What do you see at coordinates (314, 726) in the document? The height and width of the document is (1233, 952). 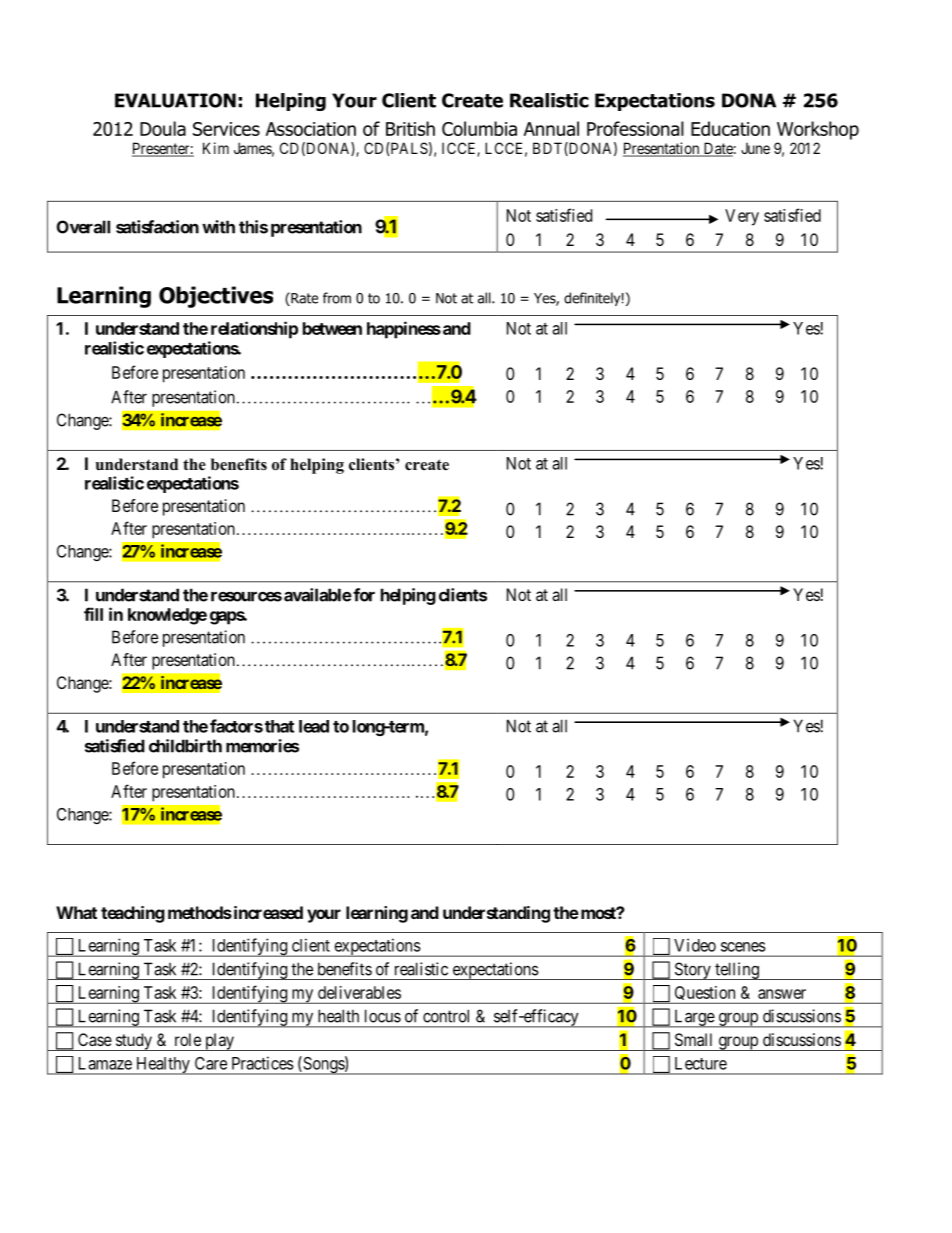 I see `lead` at bounding box center [314, 726].
